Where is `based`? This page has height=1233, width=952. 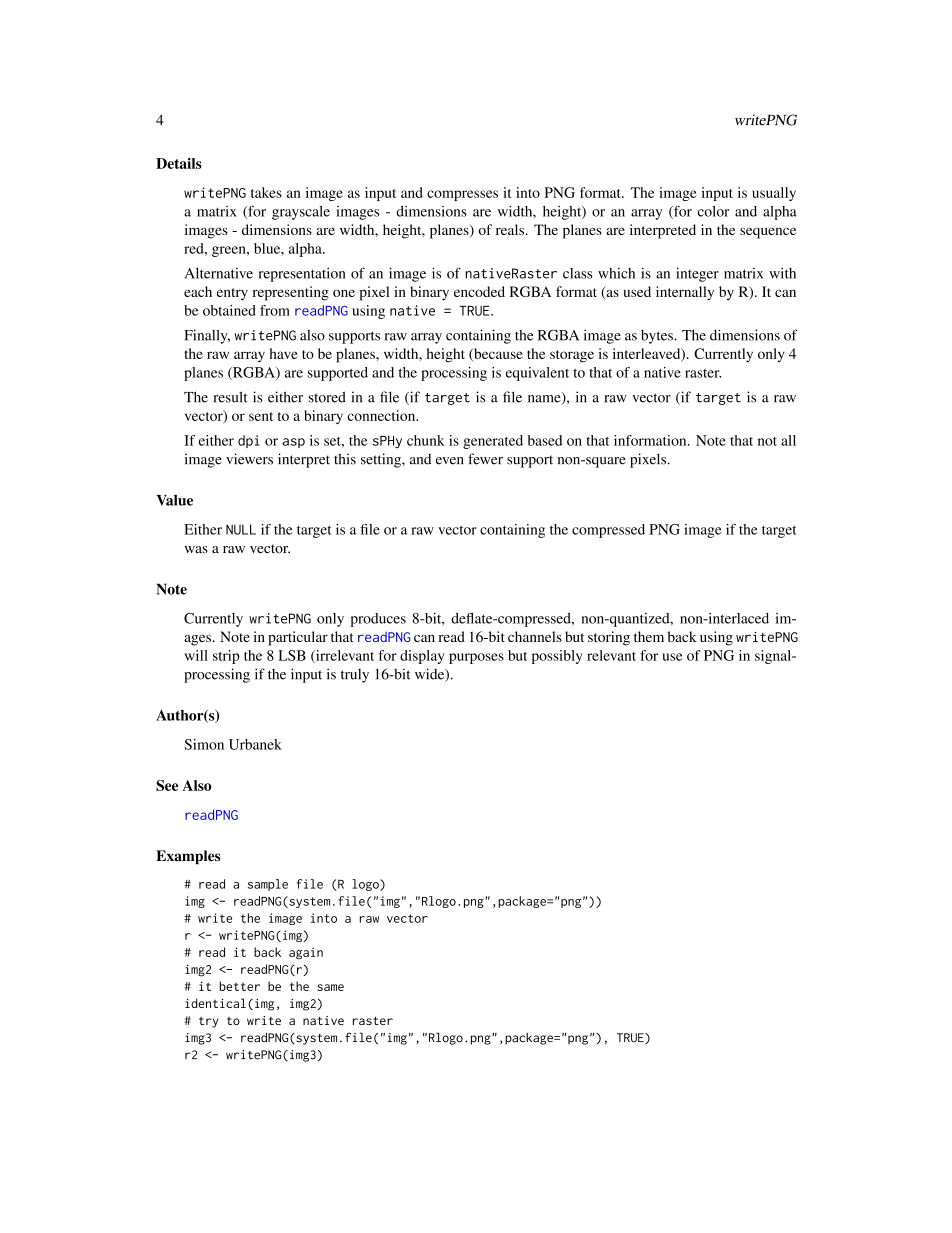
based is located at coordinates (544, 440).
